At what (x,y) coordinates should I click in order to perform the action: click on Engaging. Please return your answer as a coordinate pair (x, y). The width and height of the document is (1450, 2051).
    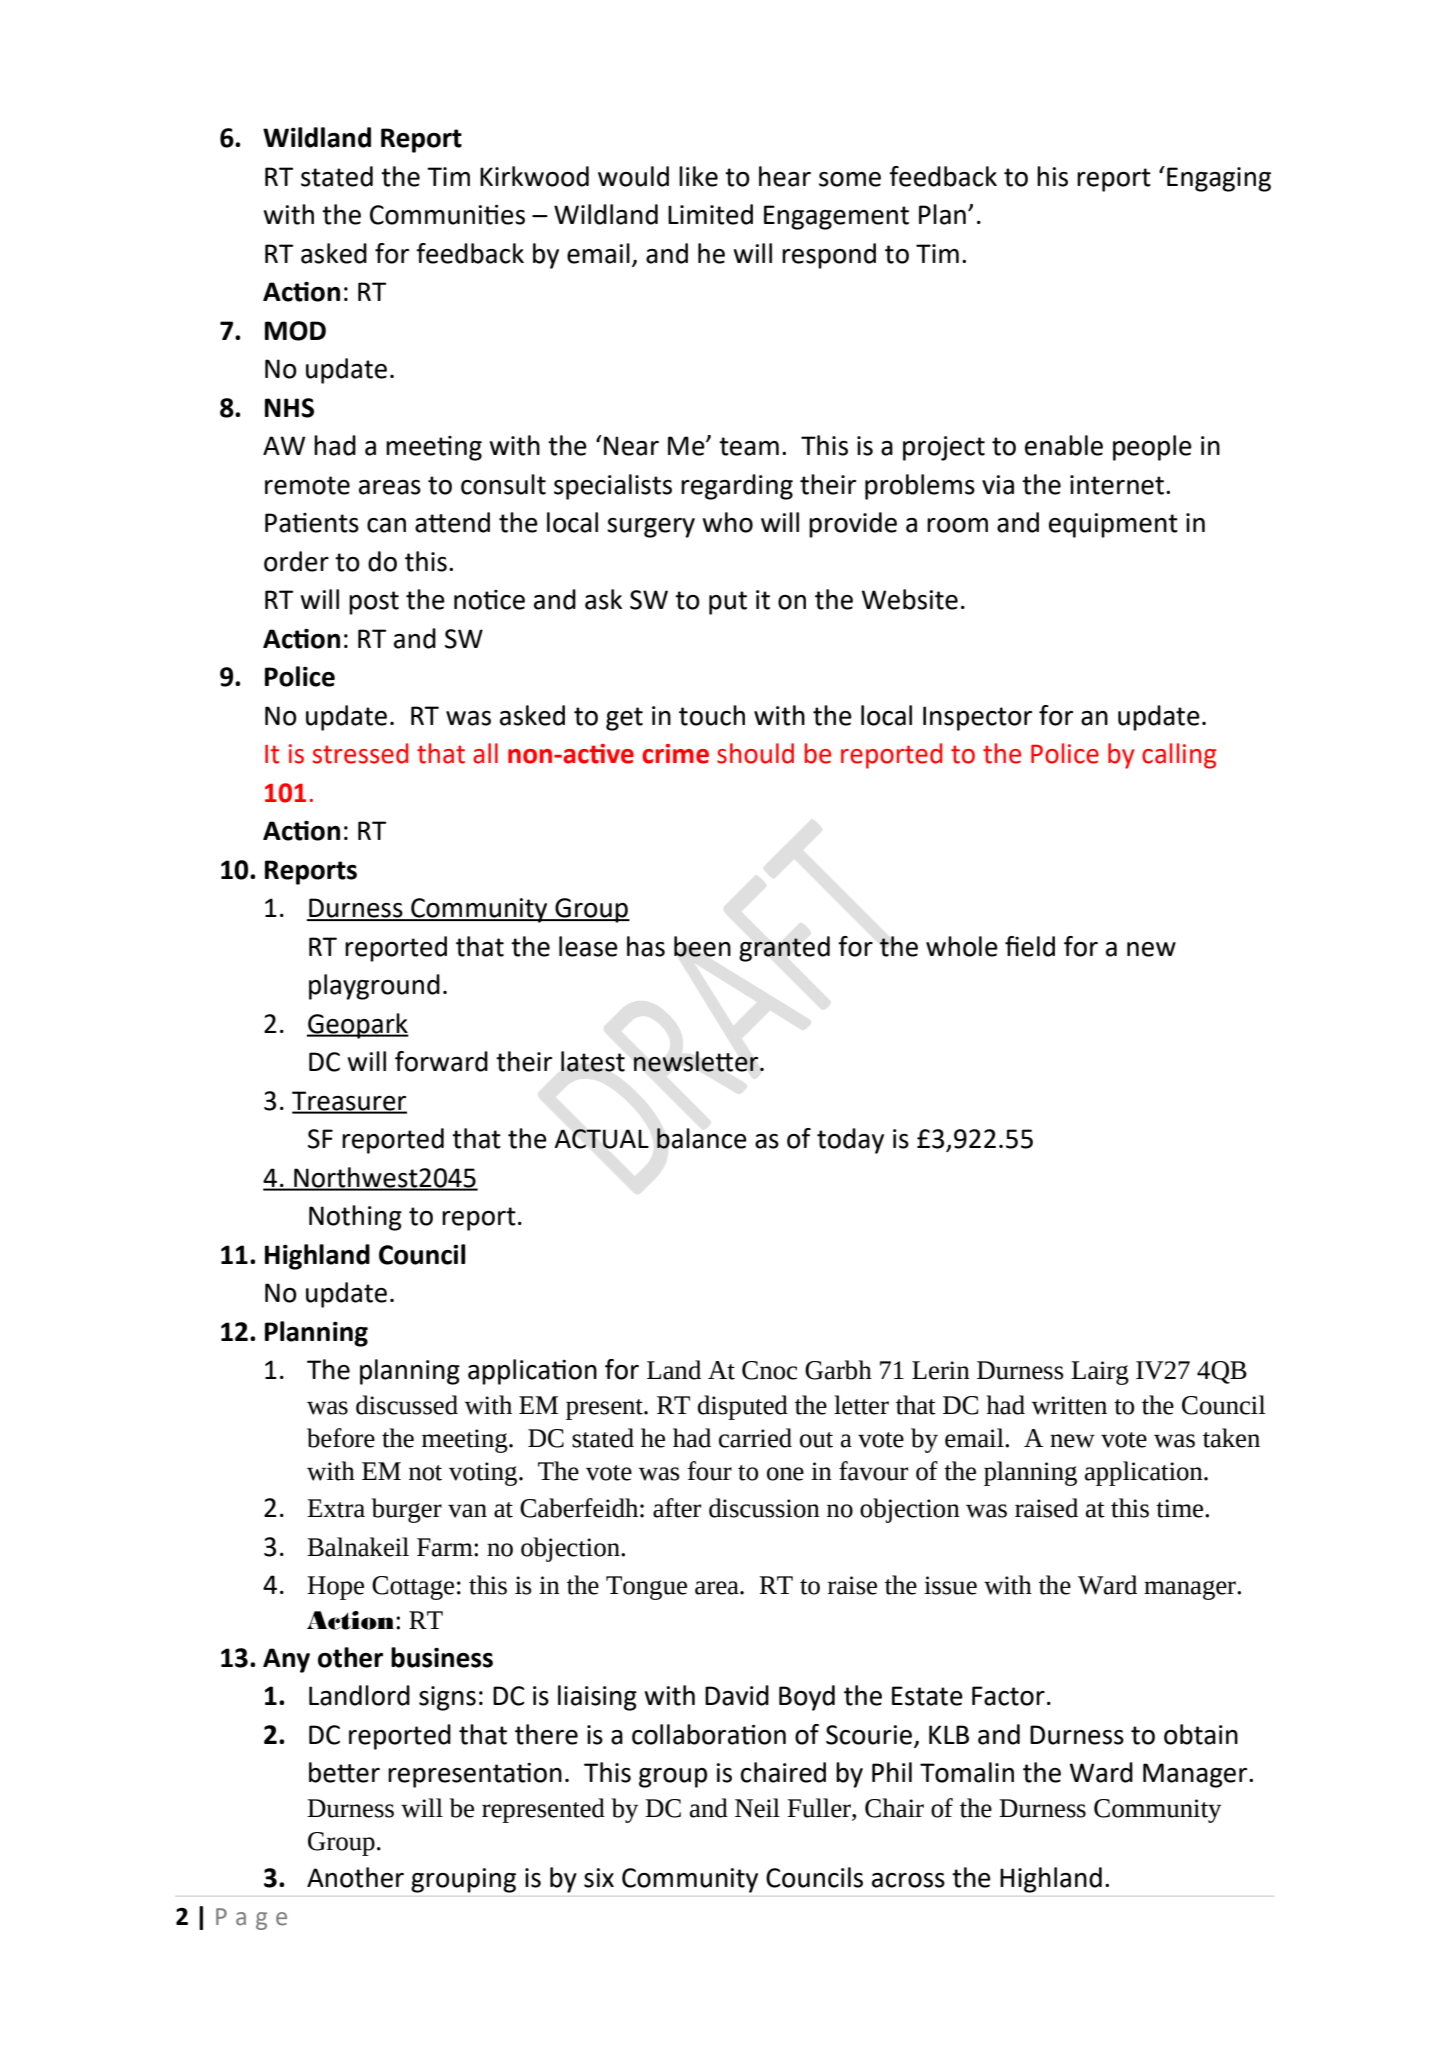
    Looking at the image, I should click on (1219, 179).
